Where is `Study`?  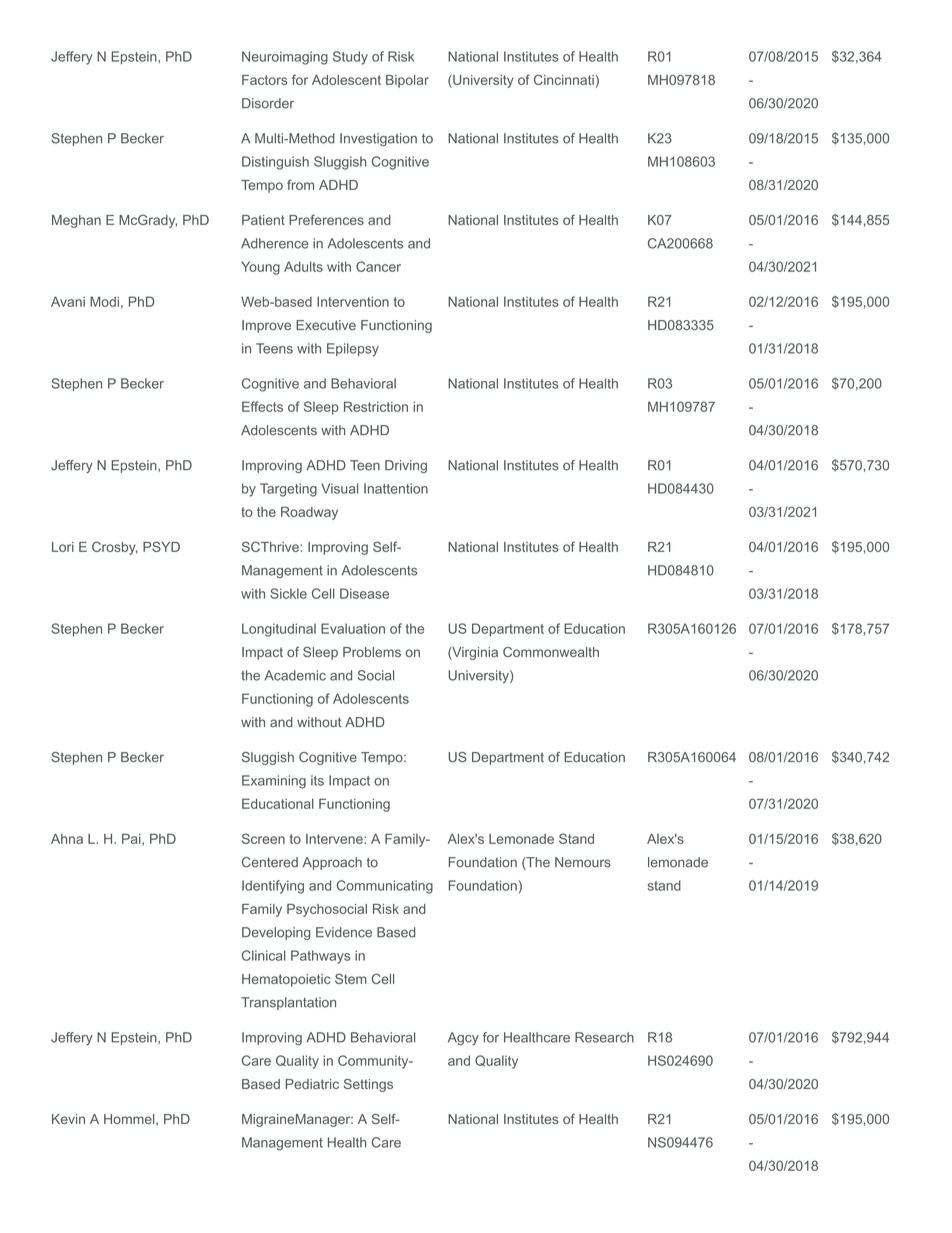 Study is located at coordinates (350, 58).
